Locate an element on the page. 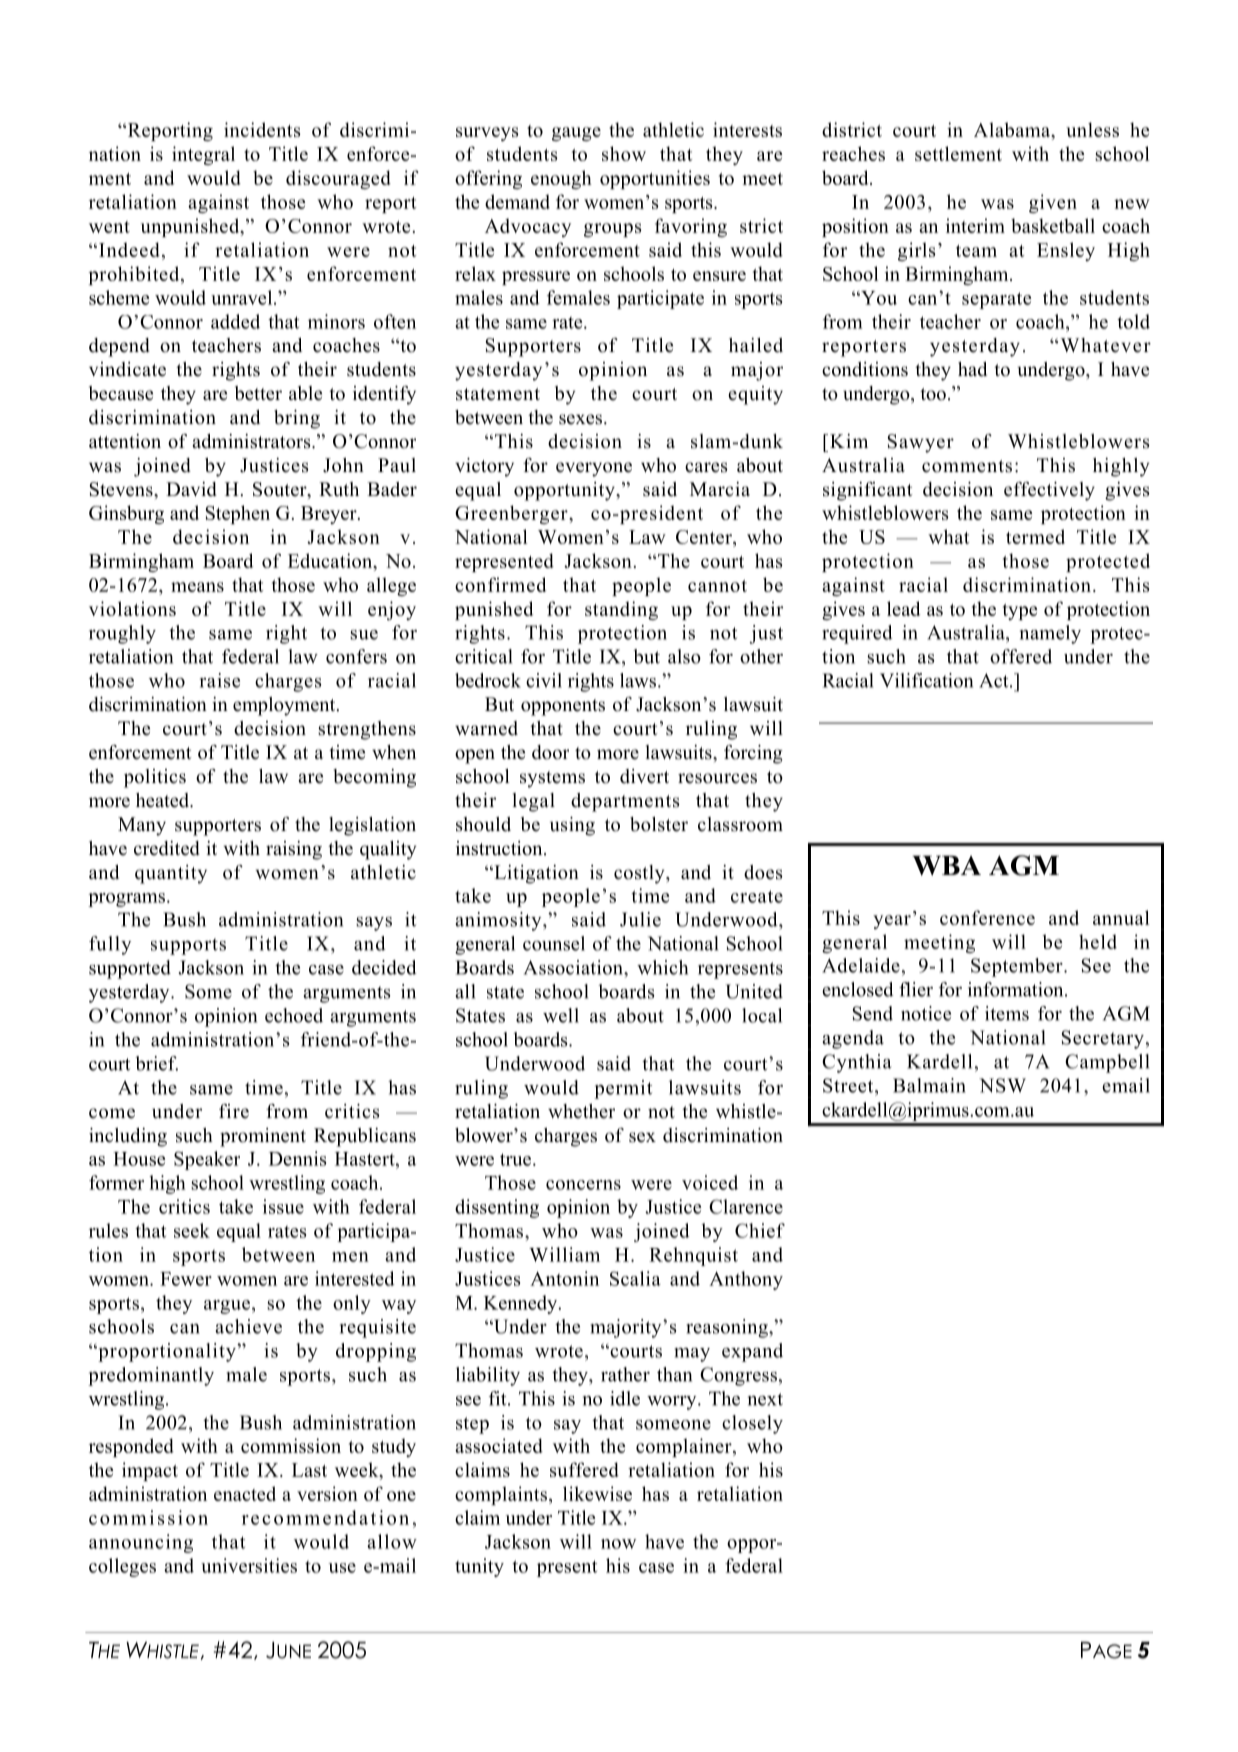 The width and height of the document is (1238, 1752). type is located at coordinates (1020, 612).
